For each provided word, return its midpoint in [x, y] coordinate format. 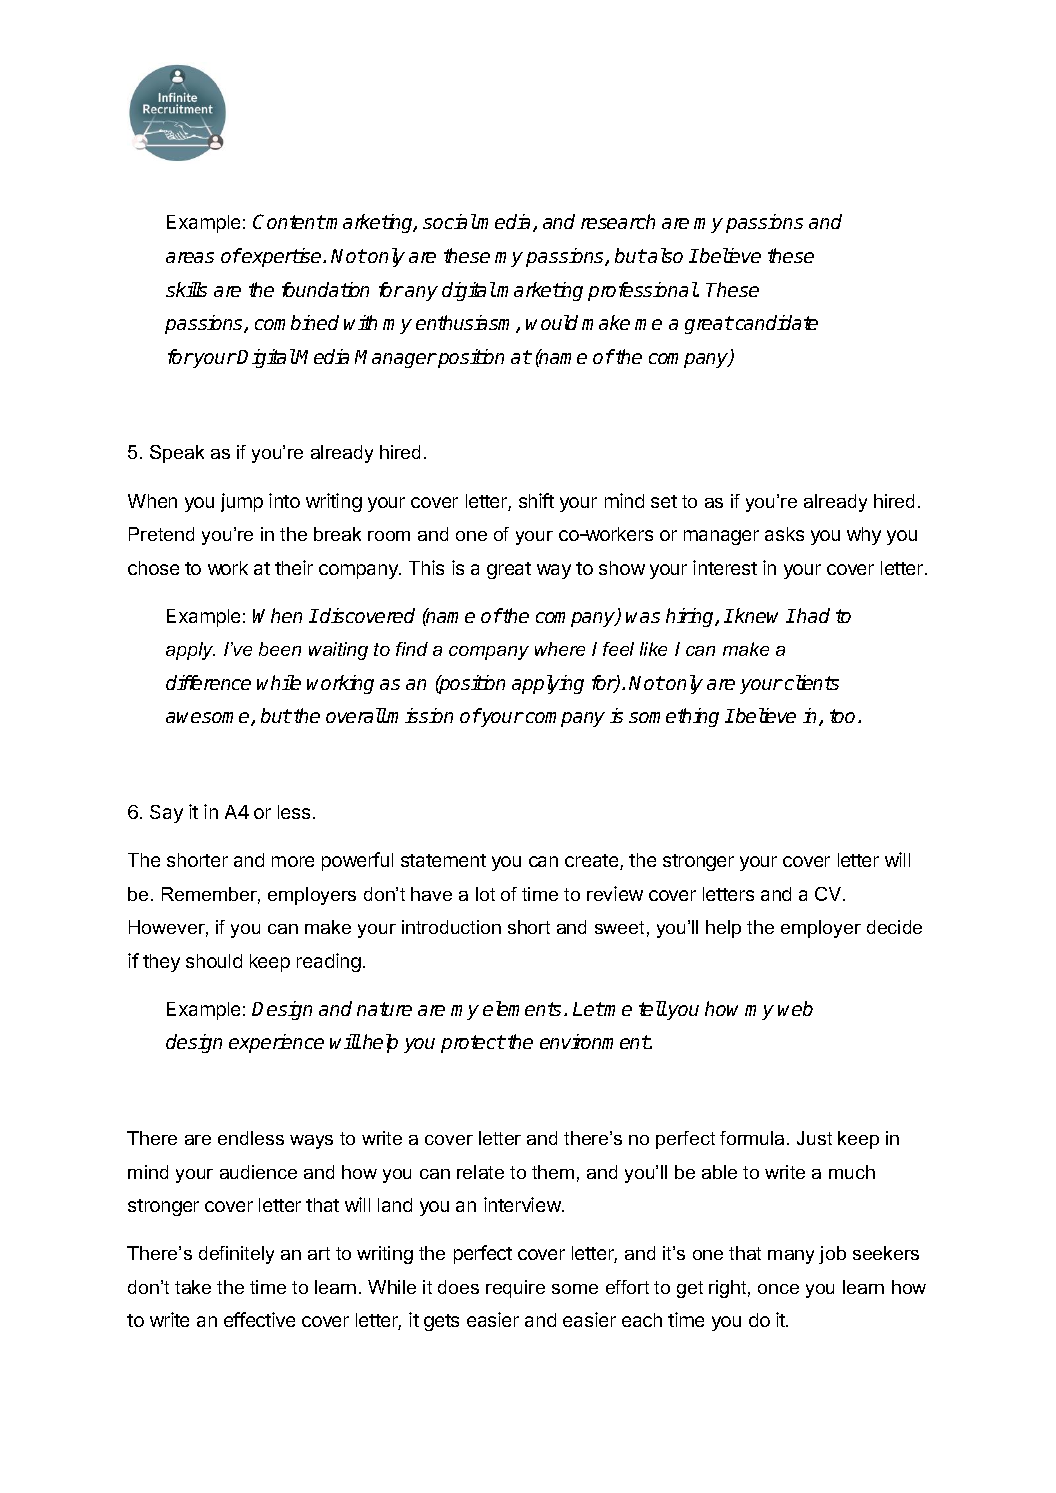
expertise [282, 257]
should [214, 961]
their [294, 567]
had [812, 615]
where [560, 649]
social [450, 221]
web [795, 1008]
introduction [451, 927]
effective [259, 1319]
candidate [775, 322]
